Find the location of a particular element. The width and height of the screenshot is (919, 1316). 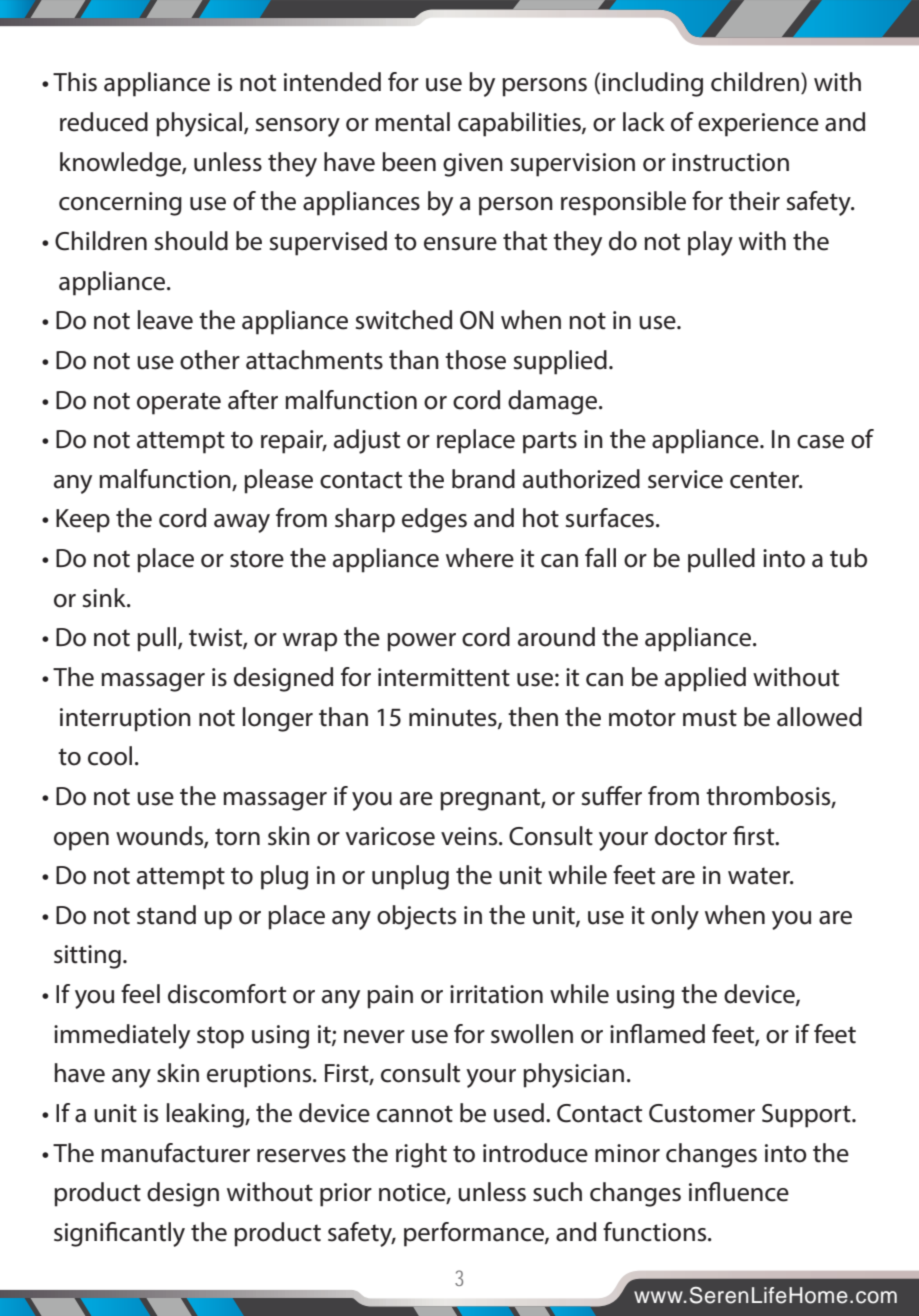

intermittent is located at coordinates (444, 677).
